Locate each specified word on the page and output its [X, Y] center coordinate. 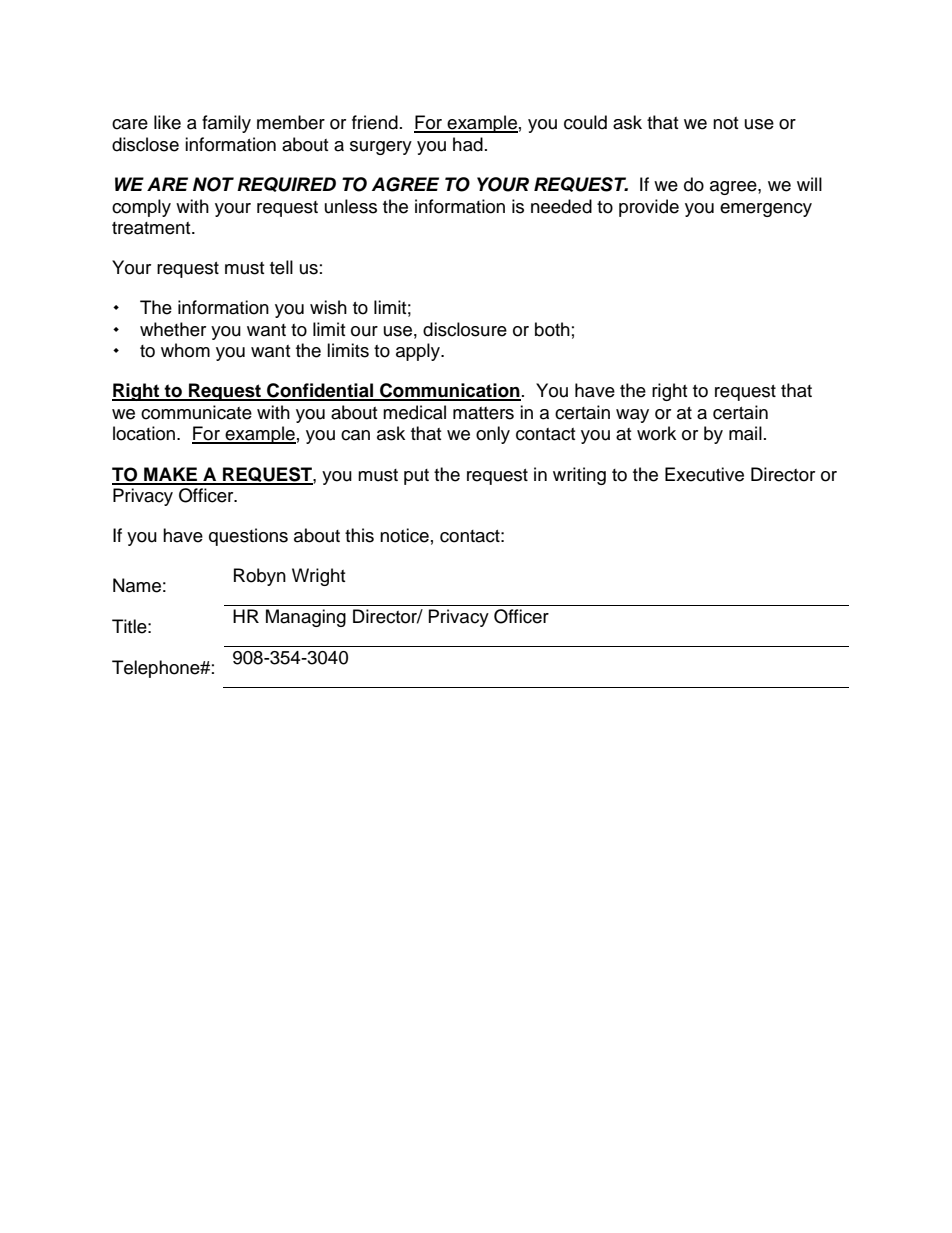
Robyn [260, 577]
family [226, 124]
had [468, 144]
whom [185, 350]
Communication [449, 391]
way [632, 416]
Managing [306, 618]
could [585, 122]
